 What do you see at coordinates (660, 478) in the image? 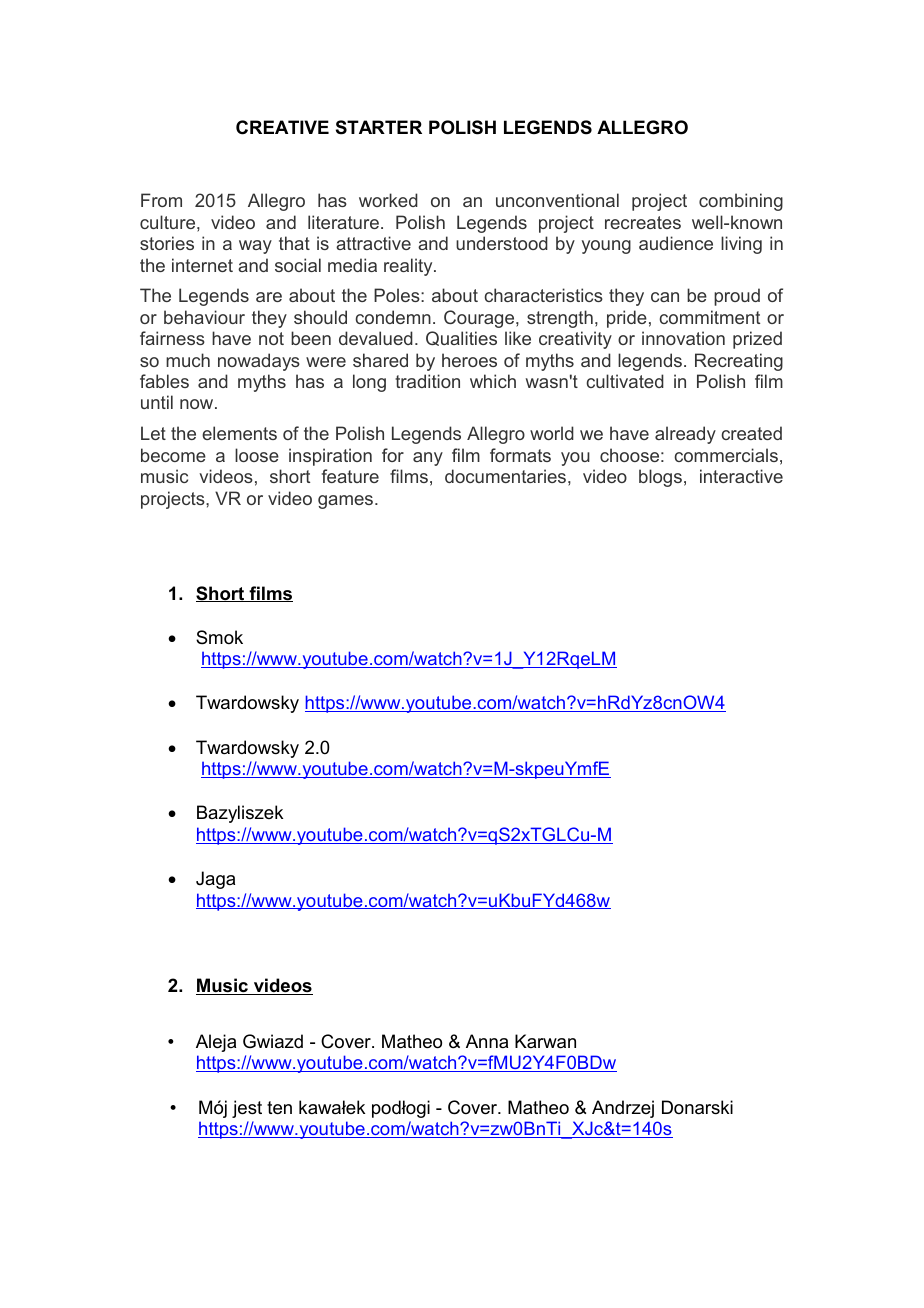
I see `blogs` at bounding box center [660, 478].
